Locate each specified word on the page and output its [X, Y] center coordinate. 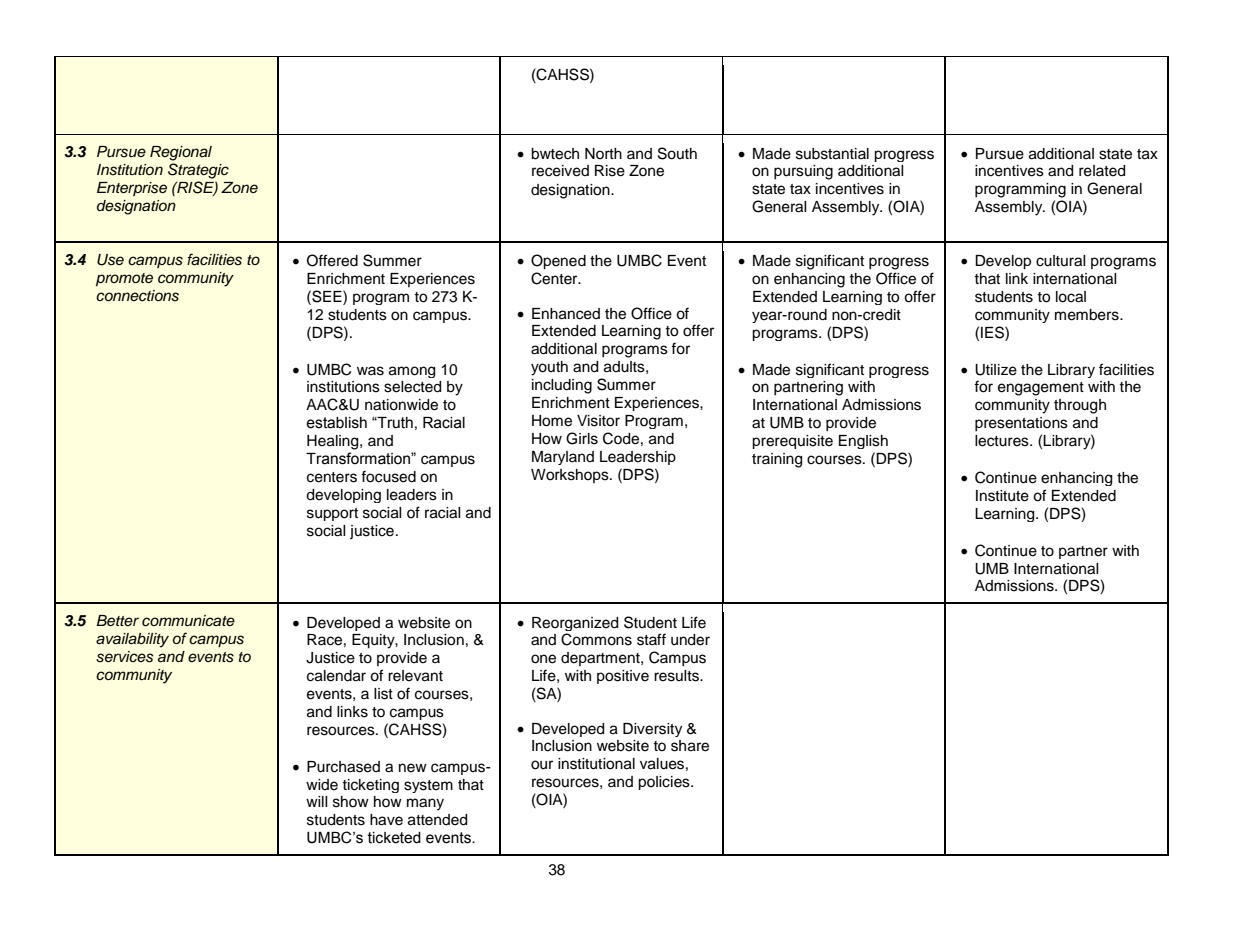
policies [665, 783]
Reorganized [575, 624]
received [560, 171]
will [317, 801]
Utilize [996, 370]
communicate [188, 621]
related [1102, 171]
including [562, 386]
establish [336, 423]
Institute [1002, 496]
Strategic [198, 171]
